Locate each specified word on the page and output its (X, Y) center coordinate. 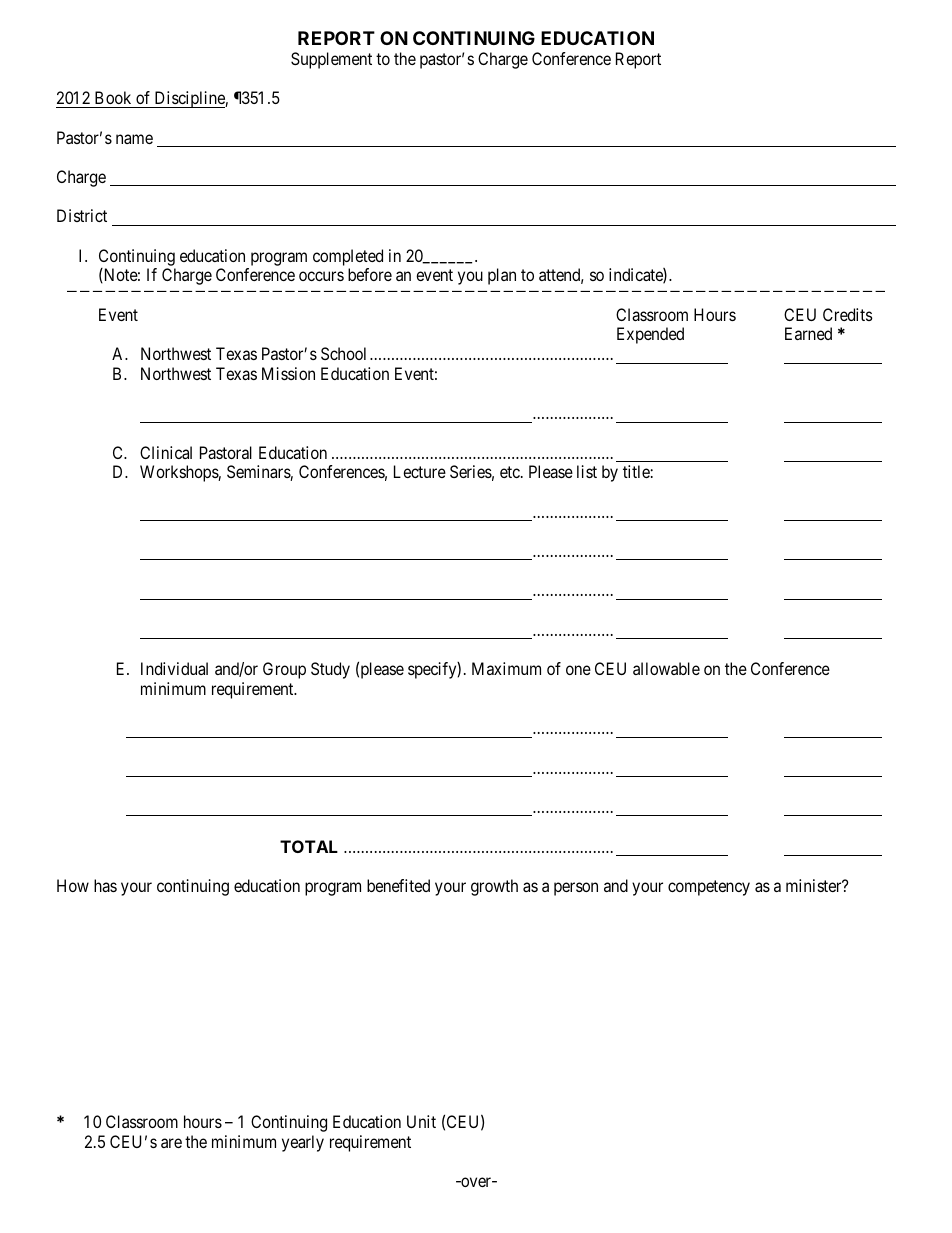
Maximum (506, 668)
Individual (174, 668)
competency (709, 888)
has (105, 885)
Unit (421, 1121)
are (171, 1143)
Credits (848, 314)
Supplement (331, 60)
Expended (650, 335)
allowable (666, 668)
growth (494, 887)
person (576, 889)
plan (502, 276)
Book (113, 97)
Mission (288, 373)
